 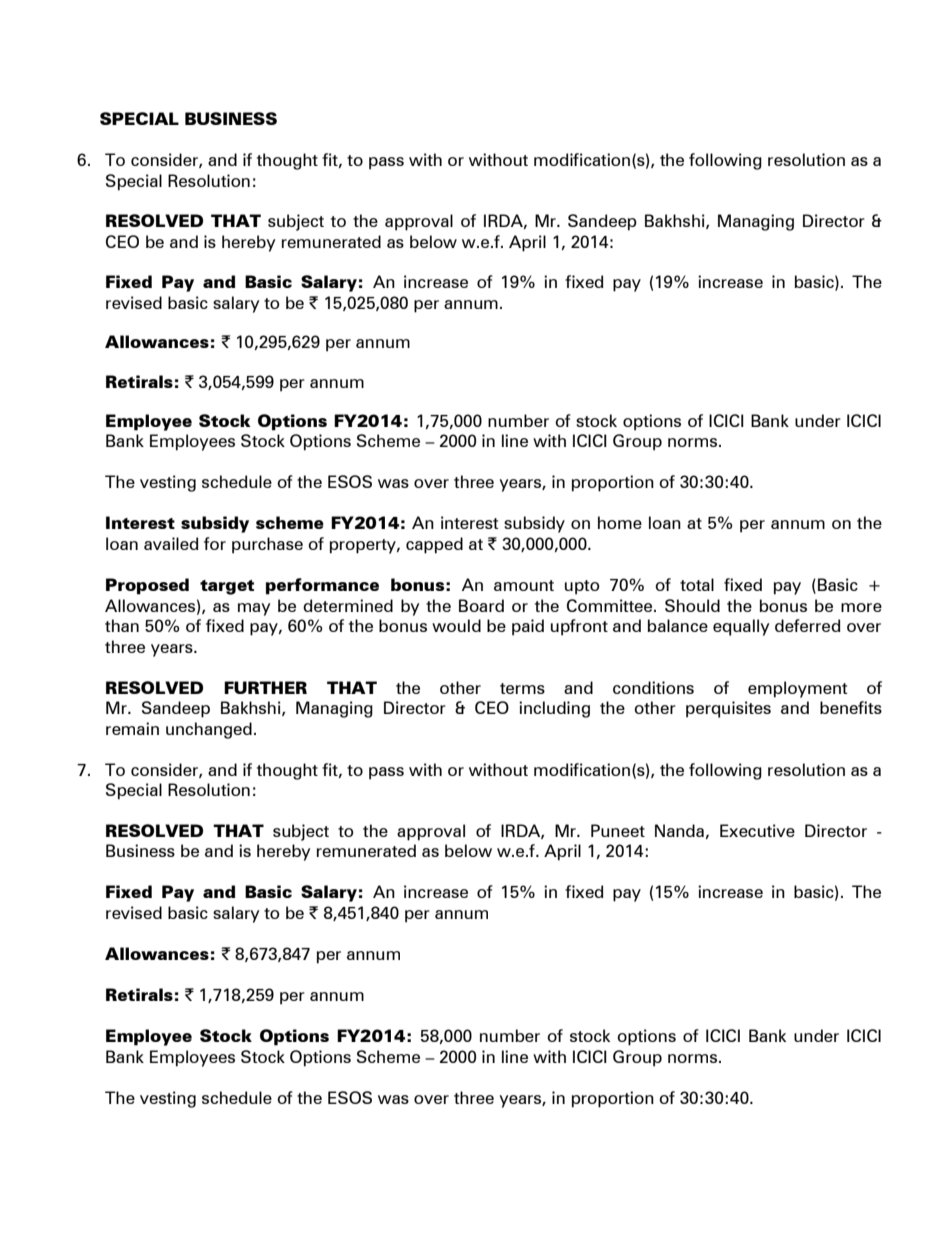 I want to click on home, so click(x=620, y=522).
